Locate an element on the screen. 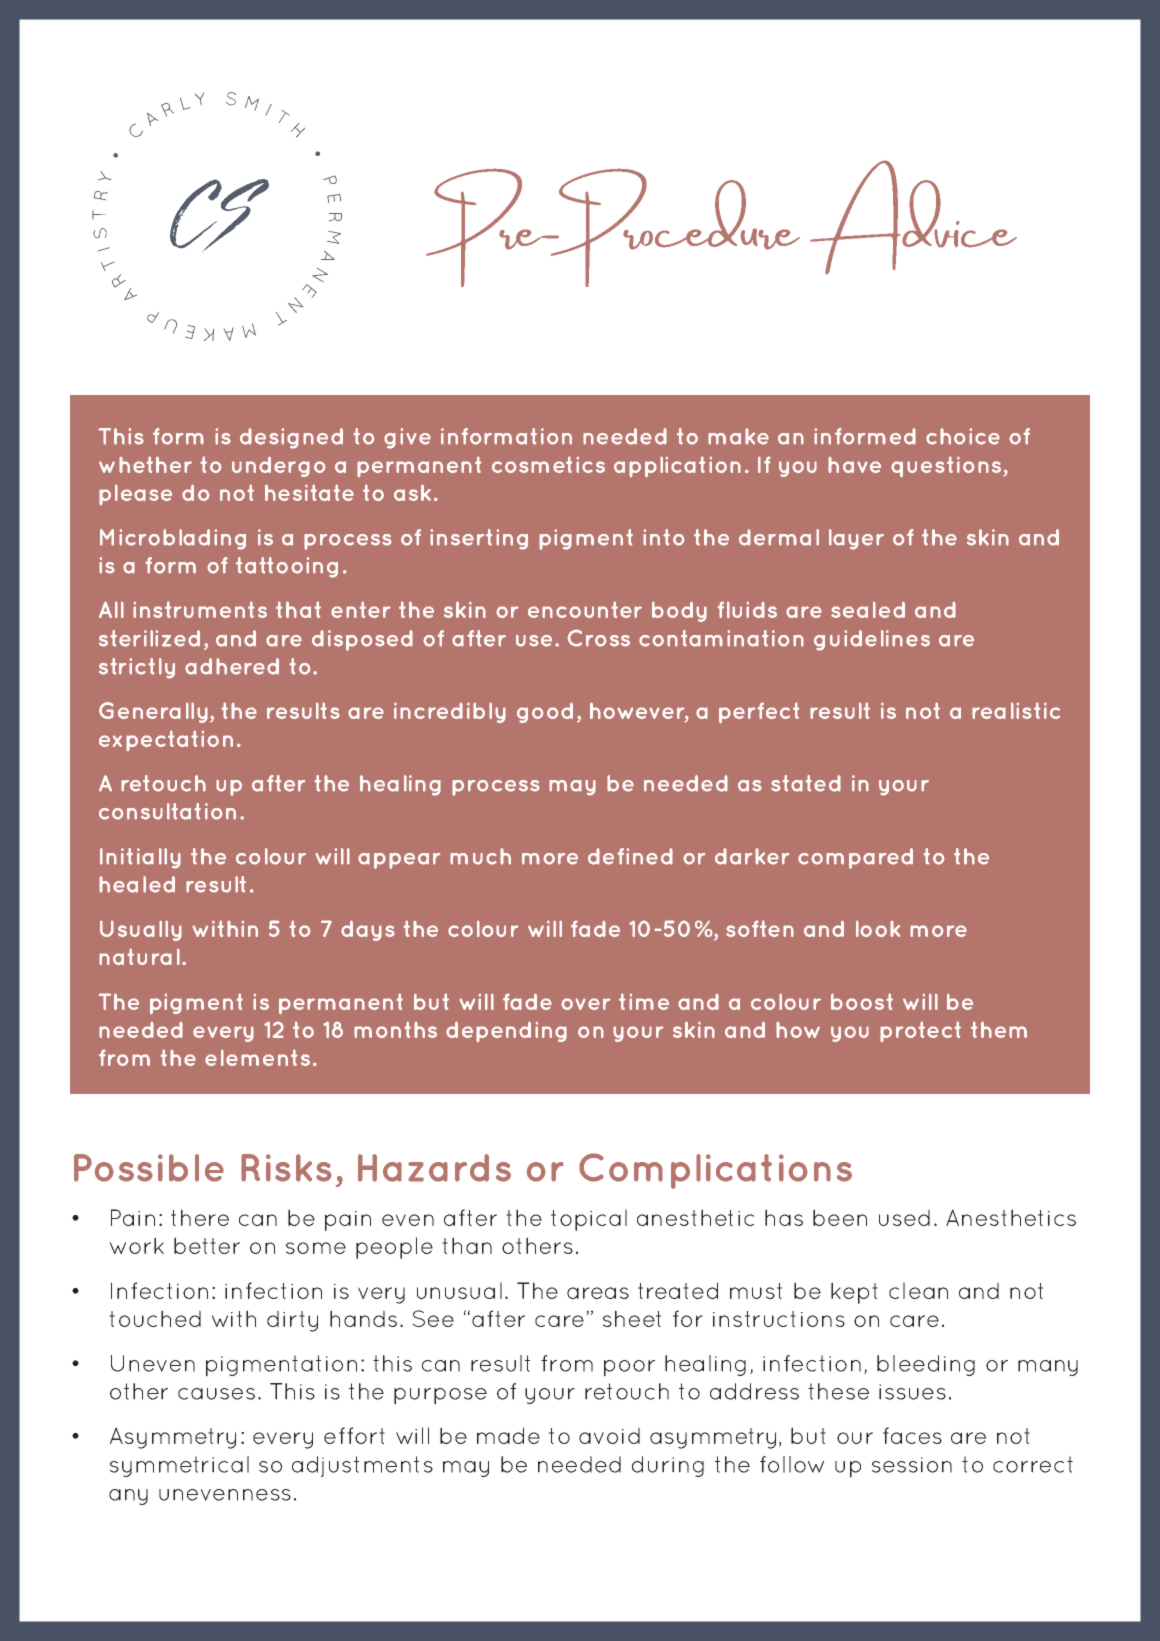  Advice is located at coordinates (913, 217).
